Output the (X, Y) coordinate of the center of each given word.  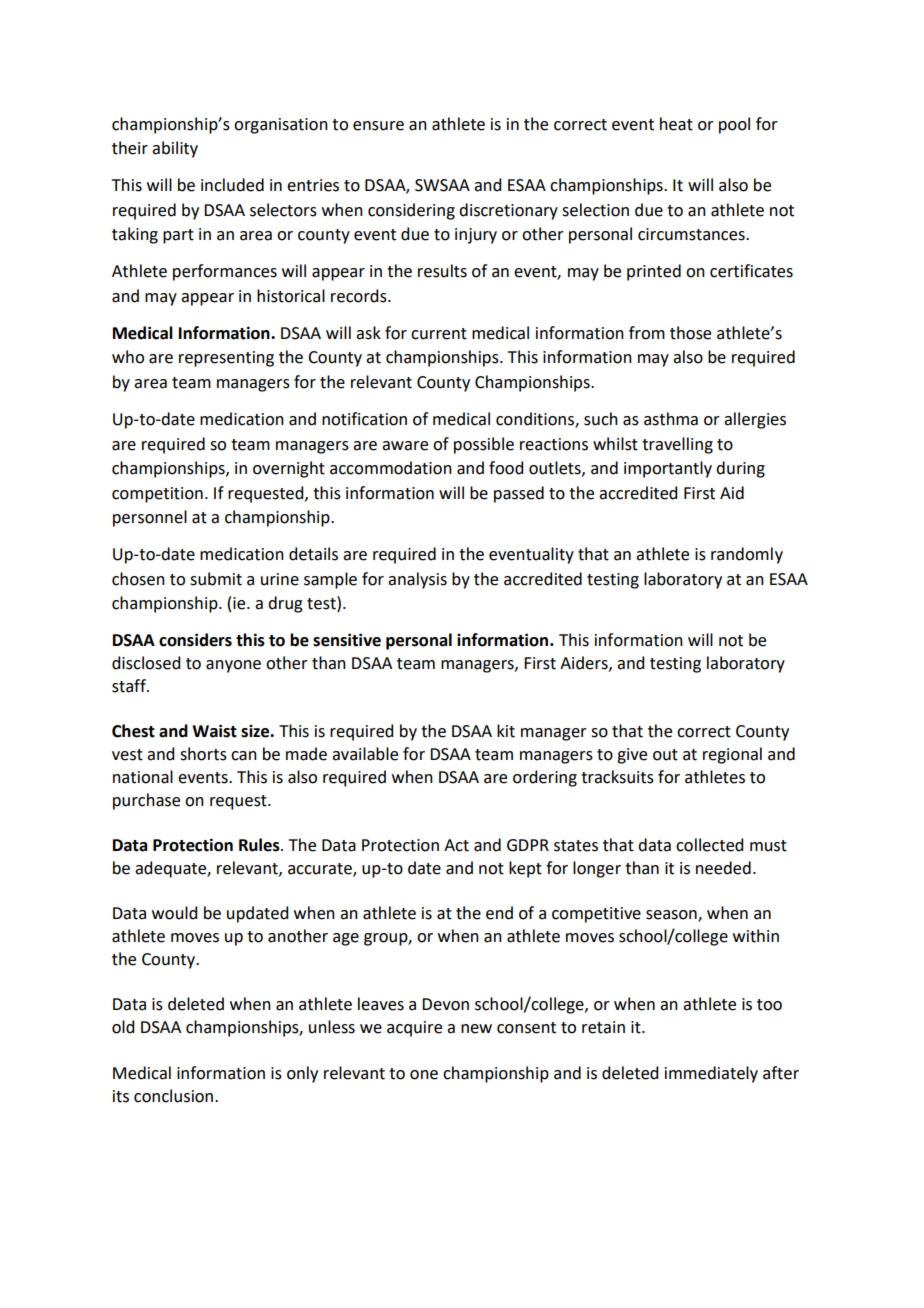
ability (175, 149)
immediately (711, 1074)
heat (676, 124)
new (476, 1029)
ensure (378, 126)
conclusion (175, 1096)
